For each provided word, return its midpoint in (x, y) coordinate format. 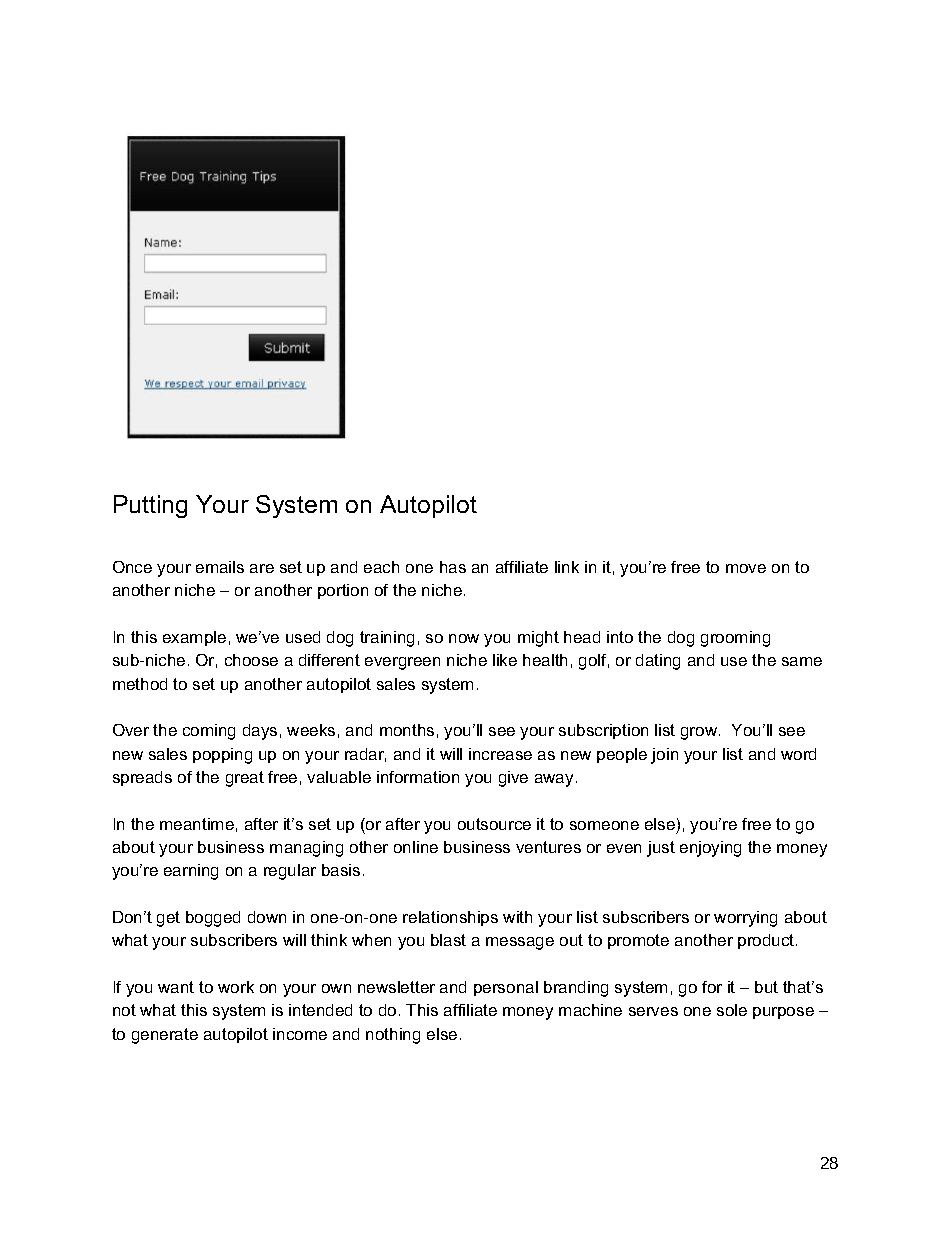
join (664, 756)
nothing (393, 1036)
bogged (213, 919)
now (464, 638)
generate (165, 1036)
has (453, 567)
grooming (735, 639)
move (746, 568)
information (418, 777)
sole (732, 1010)
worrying (745, 919)
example (194, 638)
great (245, 779)
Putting (150, 506)
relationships (450, 918)
